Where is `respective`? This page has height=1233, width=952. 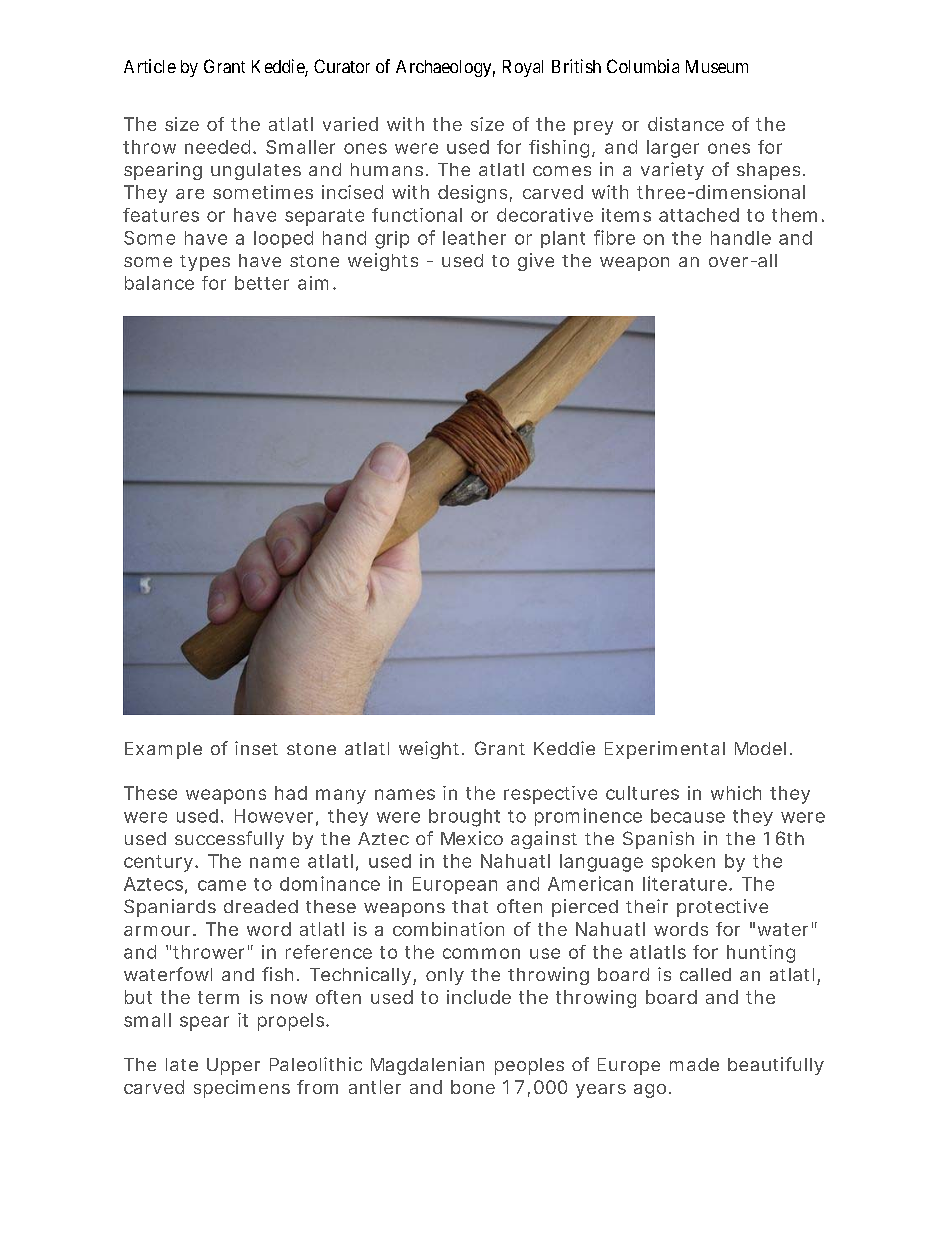
respective is located at coordinates (550, 795).
